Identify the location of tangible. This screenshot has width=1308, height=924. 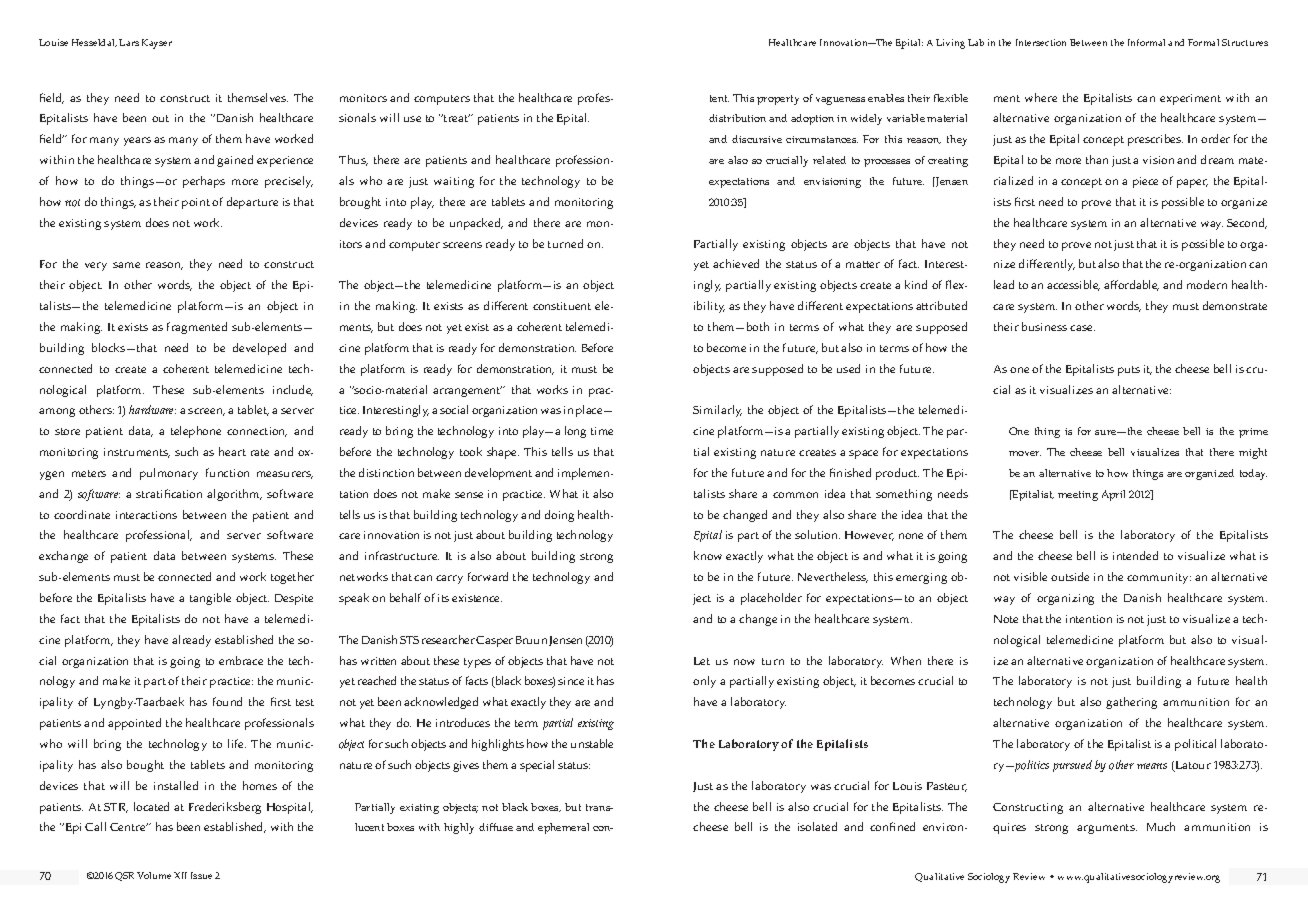
(210, 599).
